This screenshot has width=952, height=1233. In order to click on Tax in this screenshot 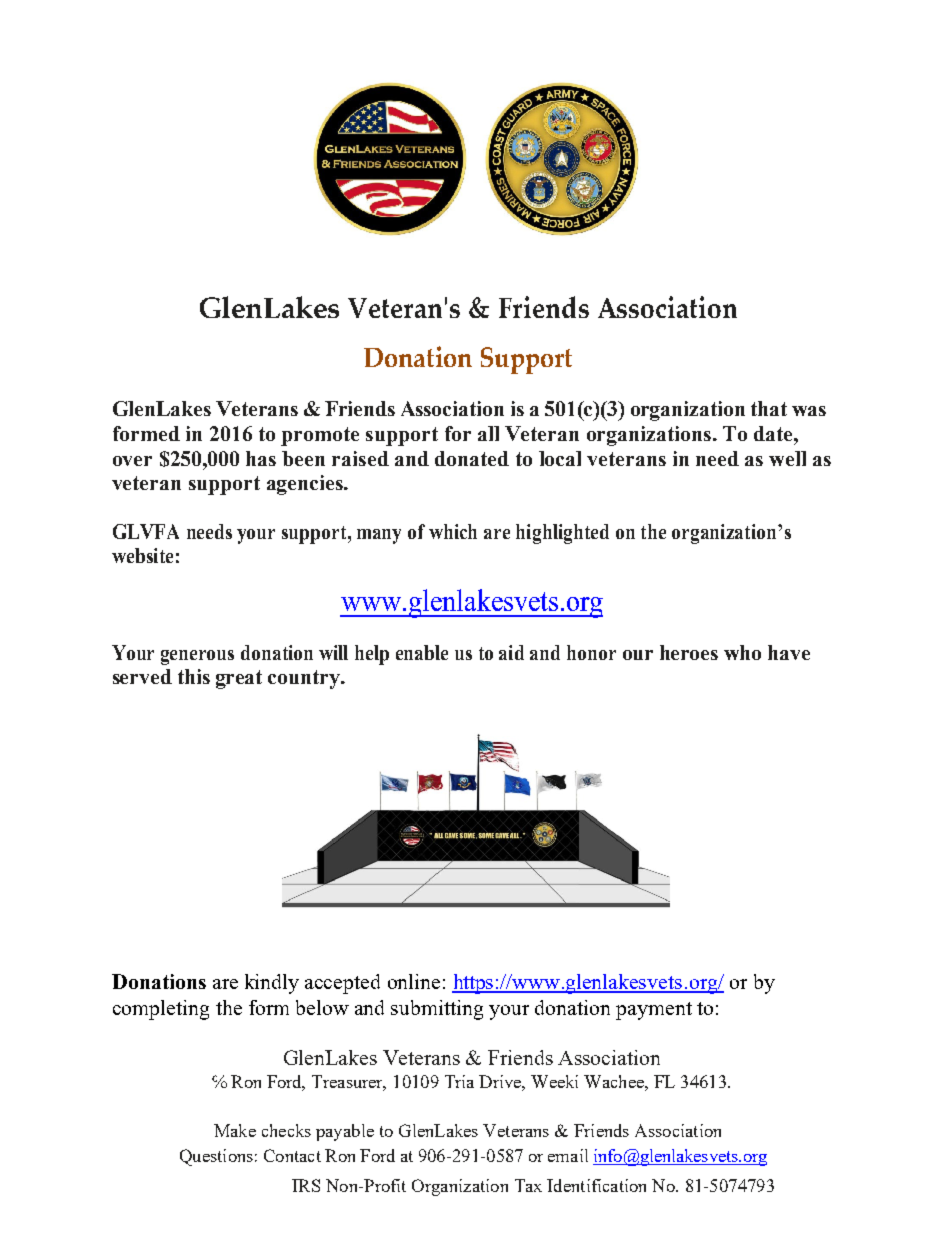, I will do `click(528, 1185)`.
